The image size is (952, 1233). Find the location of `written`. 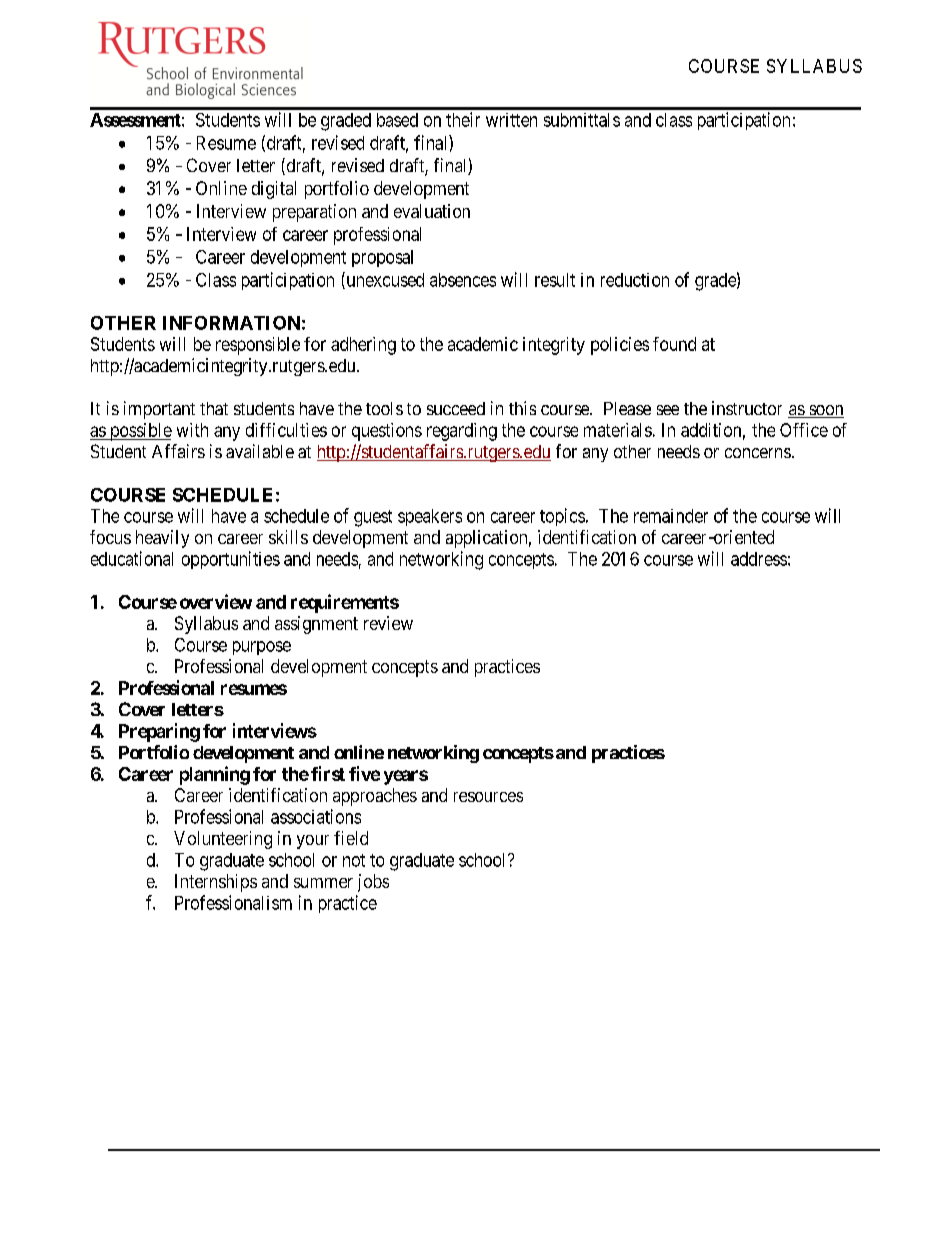

written is located at coordinates (511, 120).
